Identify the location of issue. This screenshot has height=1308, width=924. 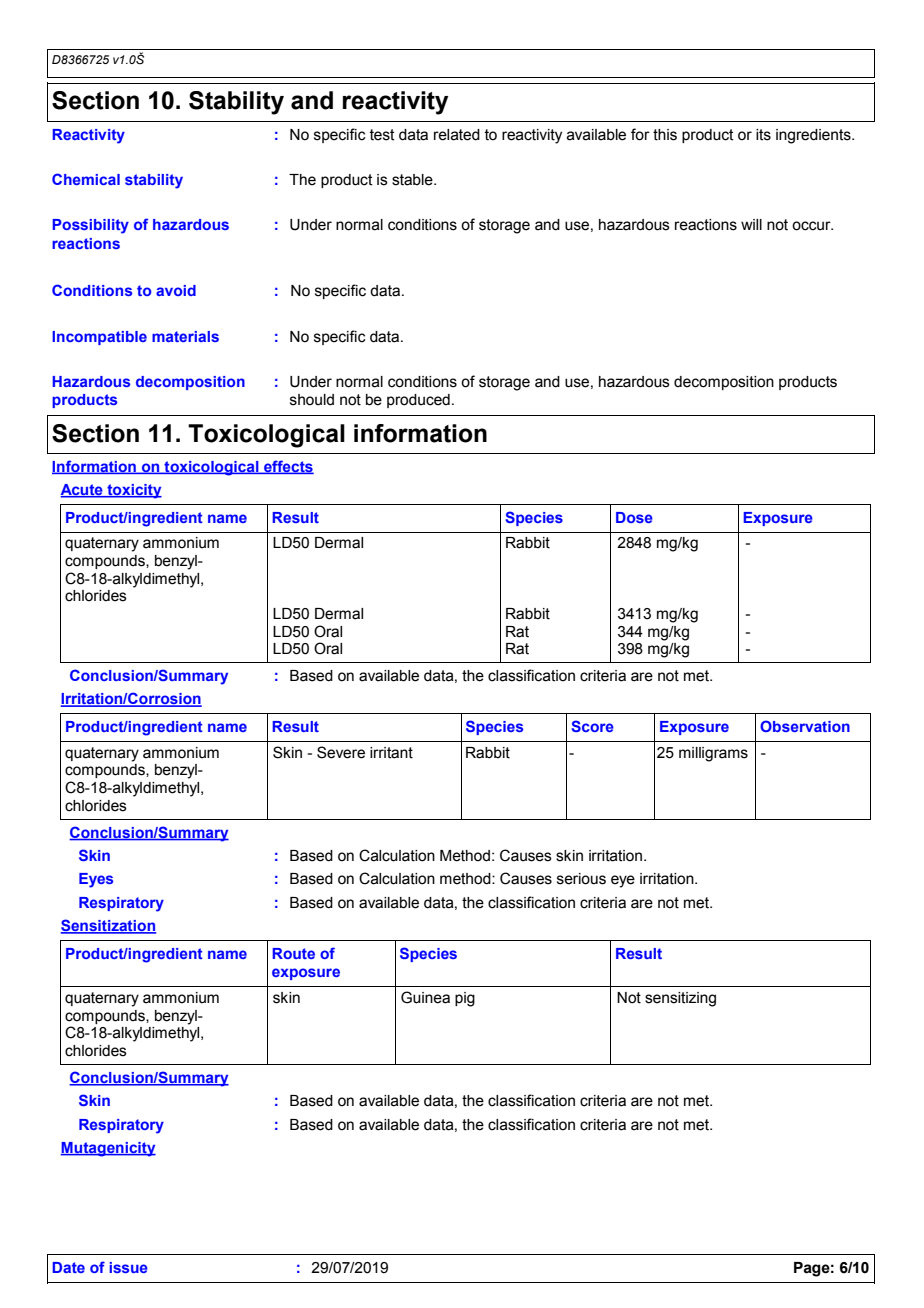
(128, 1267).
